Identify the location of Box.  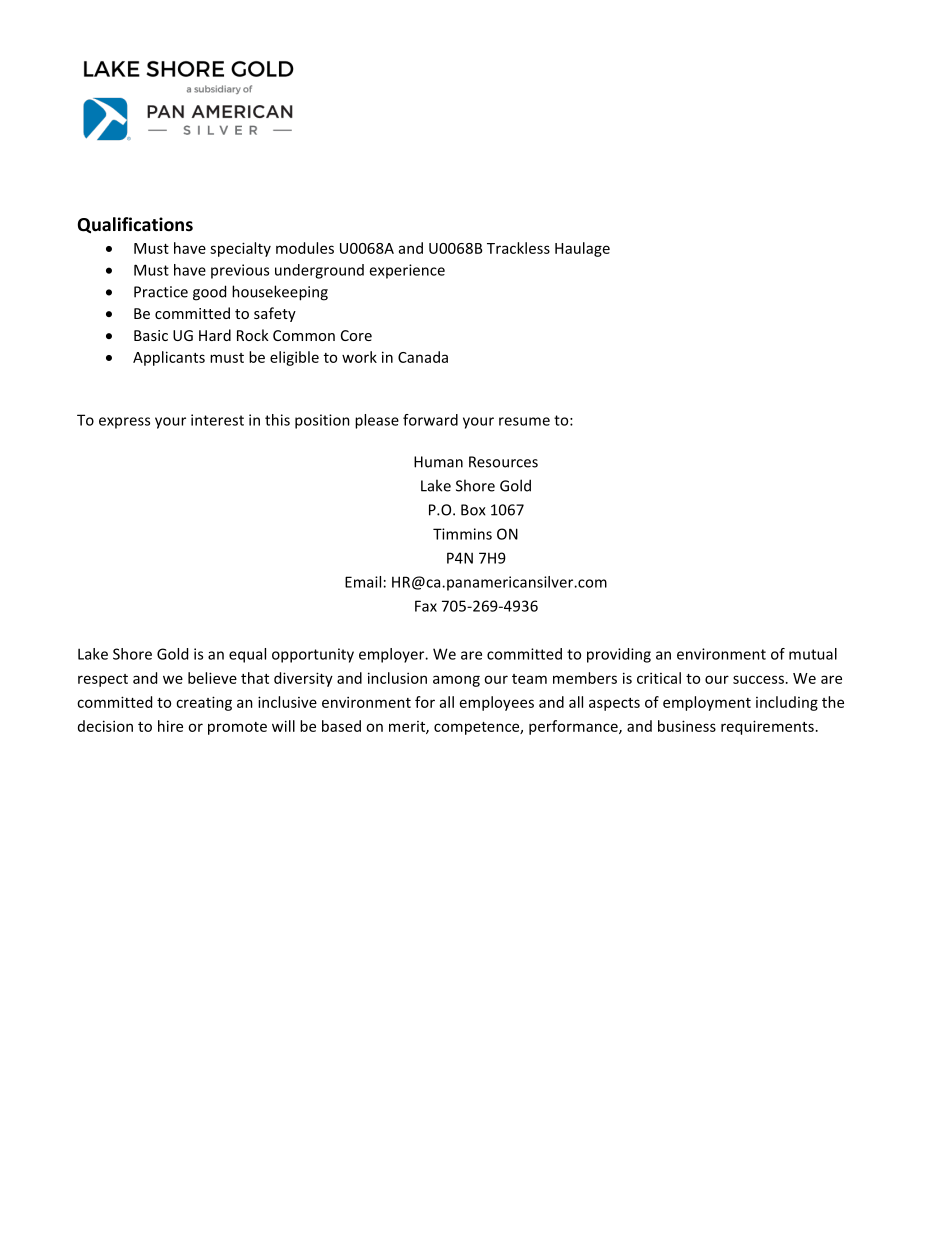
(473, 510).
